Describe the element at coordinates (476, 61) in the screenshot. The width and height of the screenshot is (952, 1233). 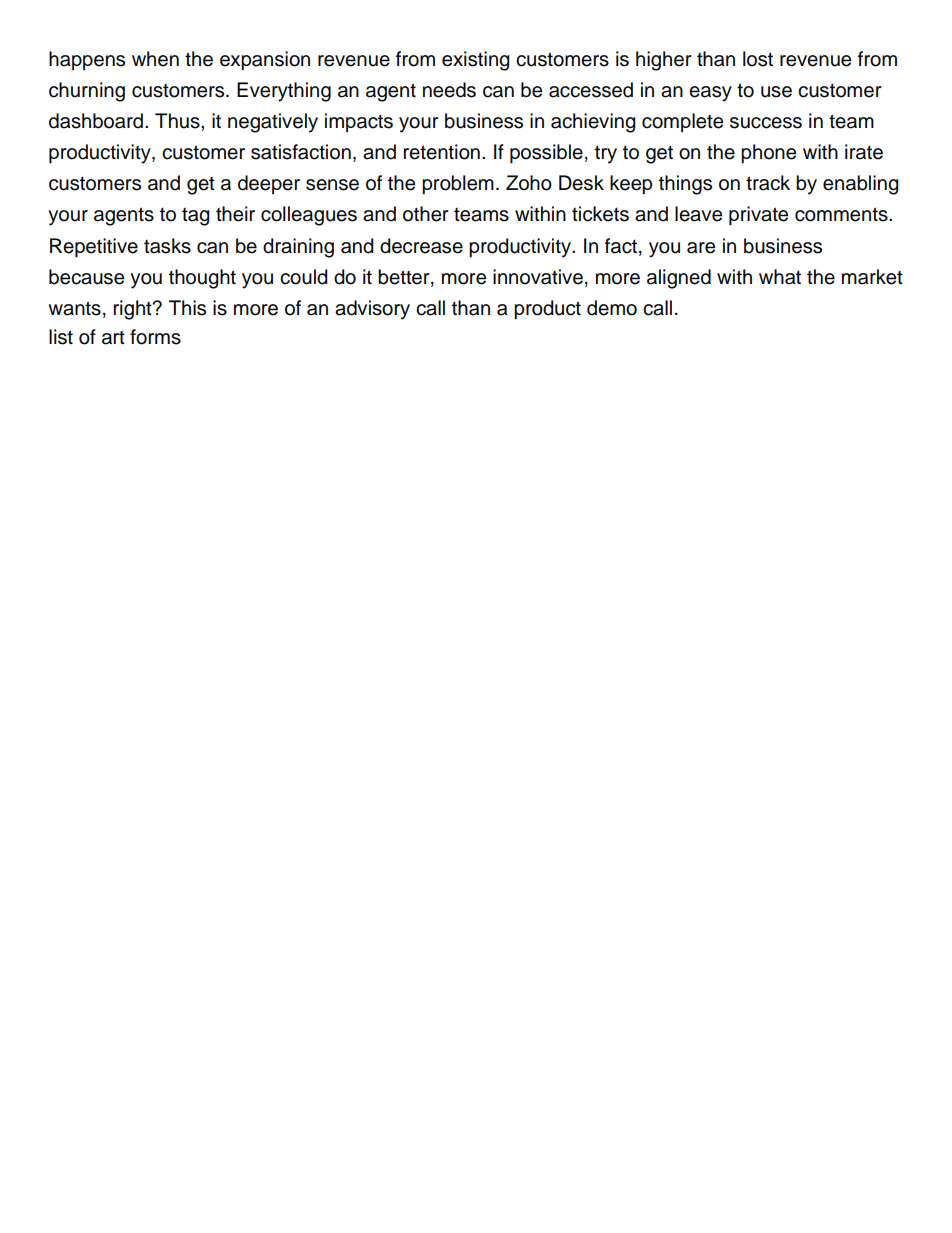
I see `existing` at that location.
